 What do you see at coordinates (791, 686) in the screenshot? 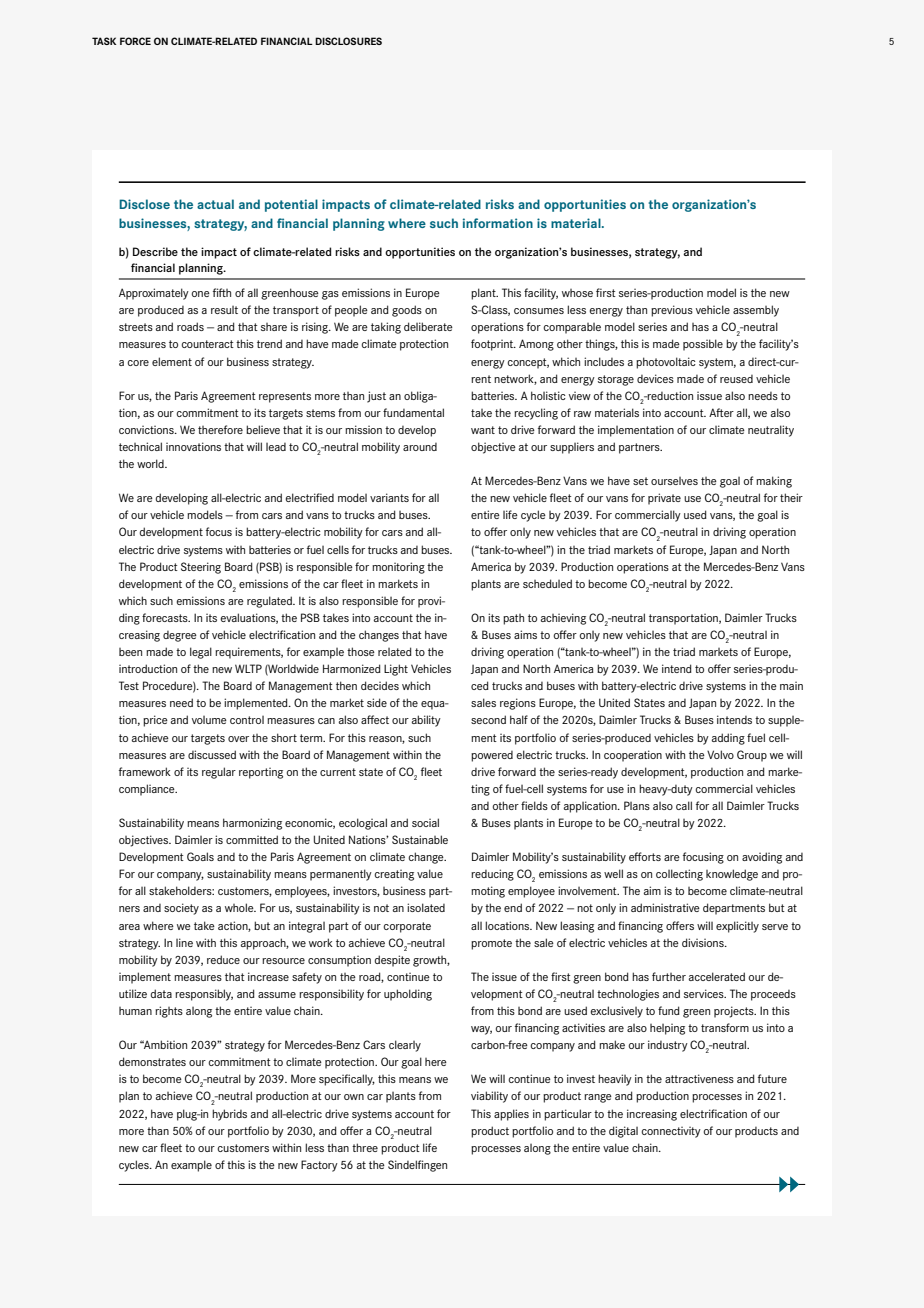
I see `main` at bounding box center [791, 686].
